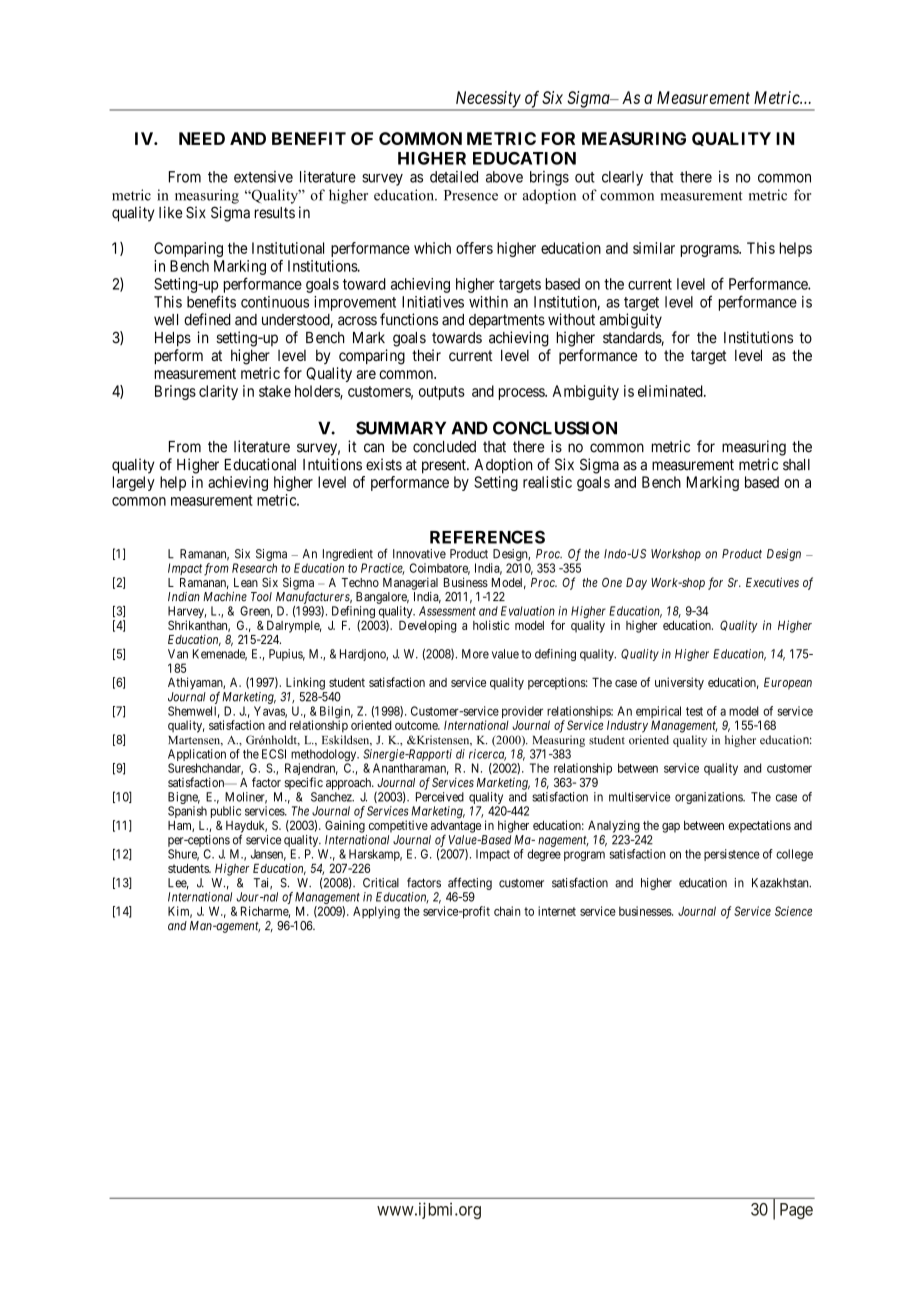 The width and height of the document is (924, 1308). Describe the element at coordinates (202, 138) in the document. I see `NEED` at that location.
